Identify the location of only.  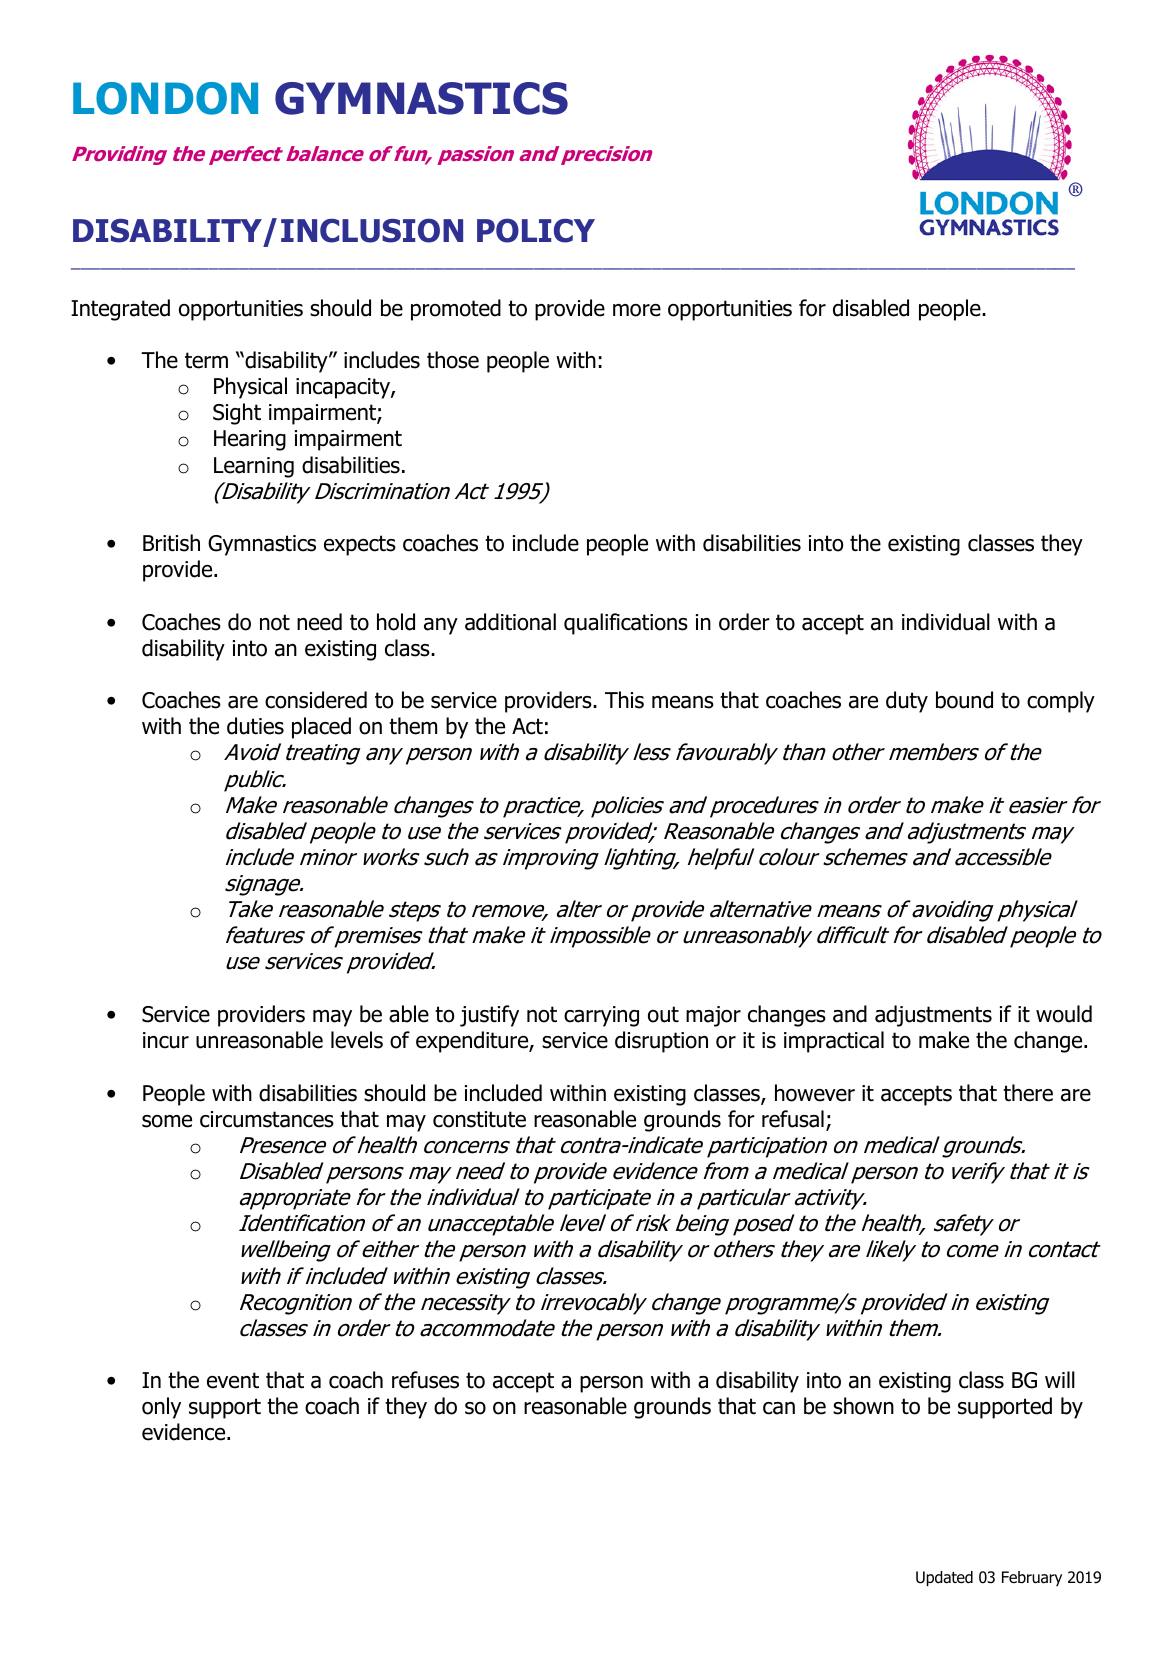
(161, 1408).
